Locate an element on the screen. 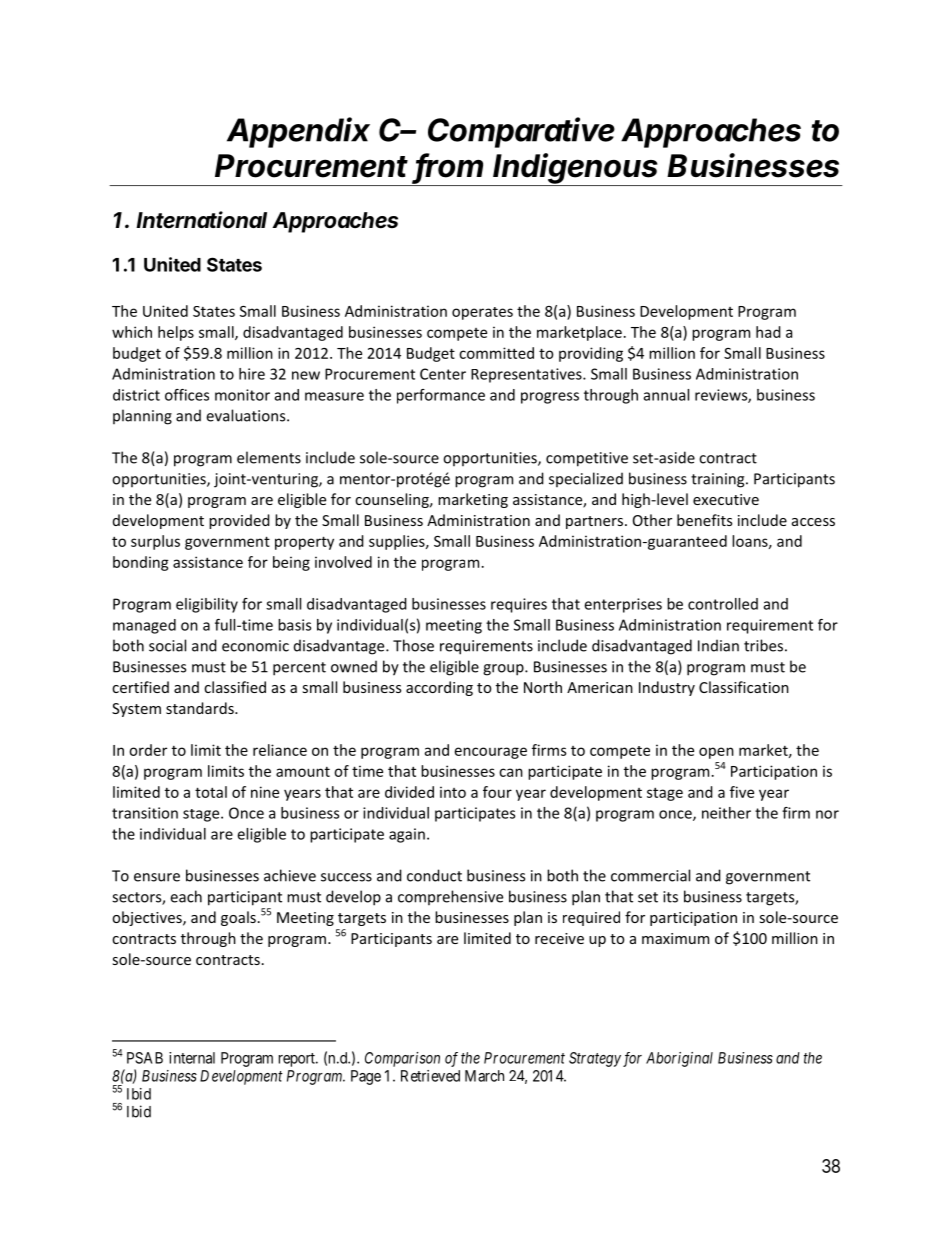 This screenshot has width=952, height=1233. open is located at coordinates (716, 753).
